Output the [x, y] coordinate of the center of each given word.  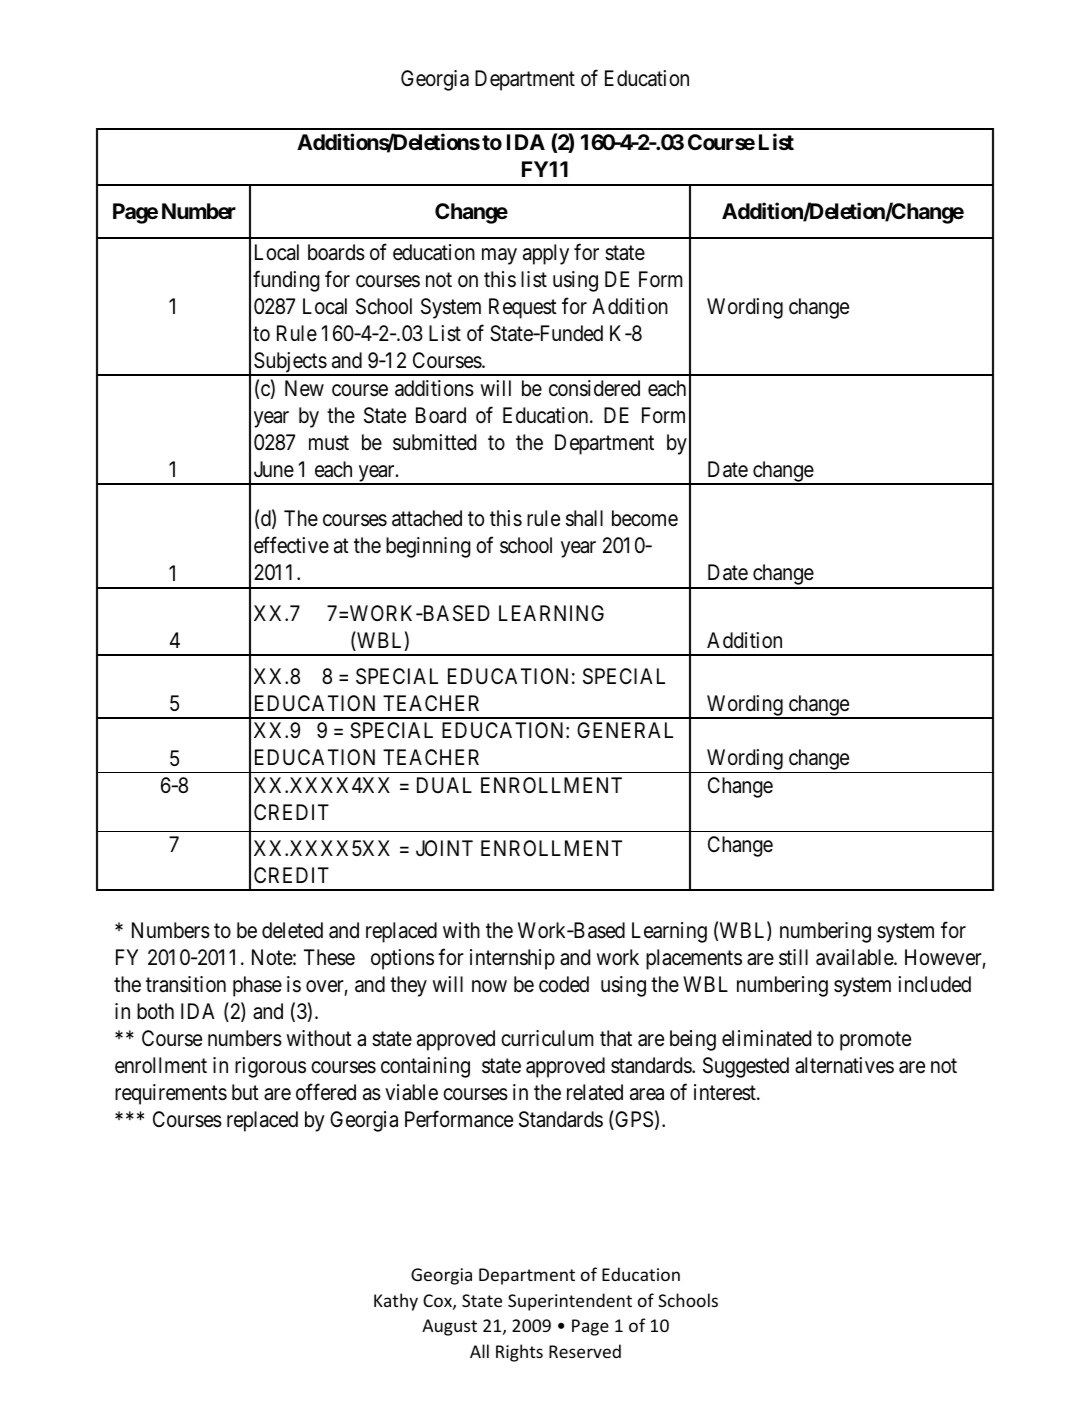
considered [594, 388]
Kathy [396, 1302]
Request [523, 308]
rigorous [270, 1067]
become [645, 518]
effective [291, 545]
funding [286, 281]
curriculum [547, 1038]
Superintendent [570, 1302]
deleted [292, 930]
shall [584, 518]
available [855, 957]
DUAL [444, 785]
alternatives [844, 1065]
